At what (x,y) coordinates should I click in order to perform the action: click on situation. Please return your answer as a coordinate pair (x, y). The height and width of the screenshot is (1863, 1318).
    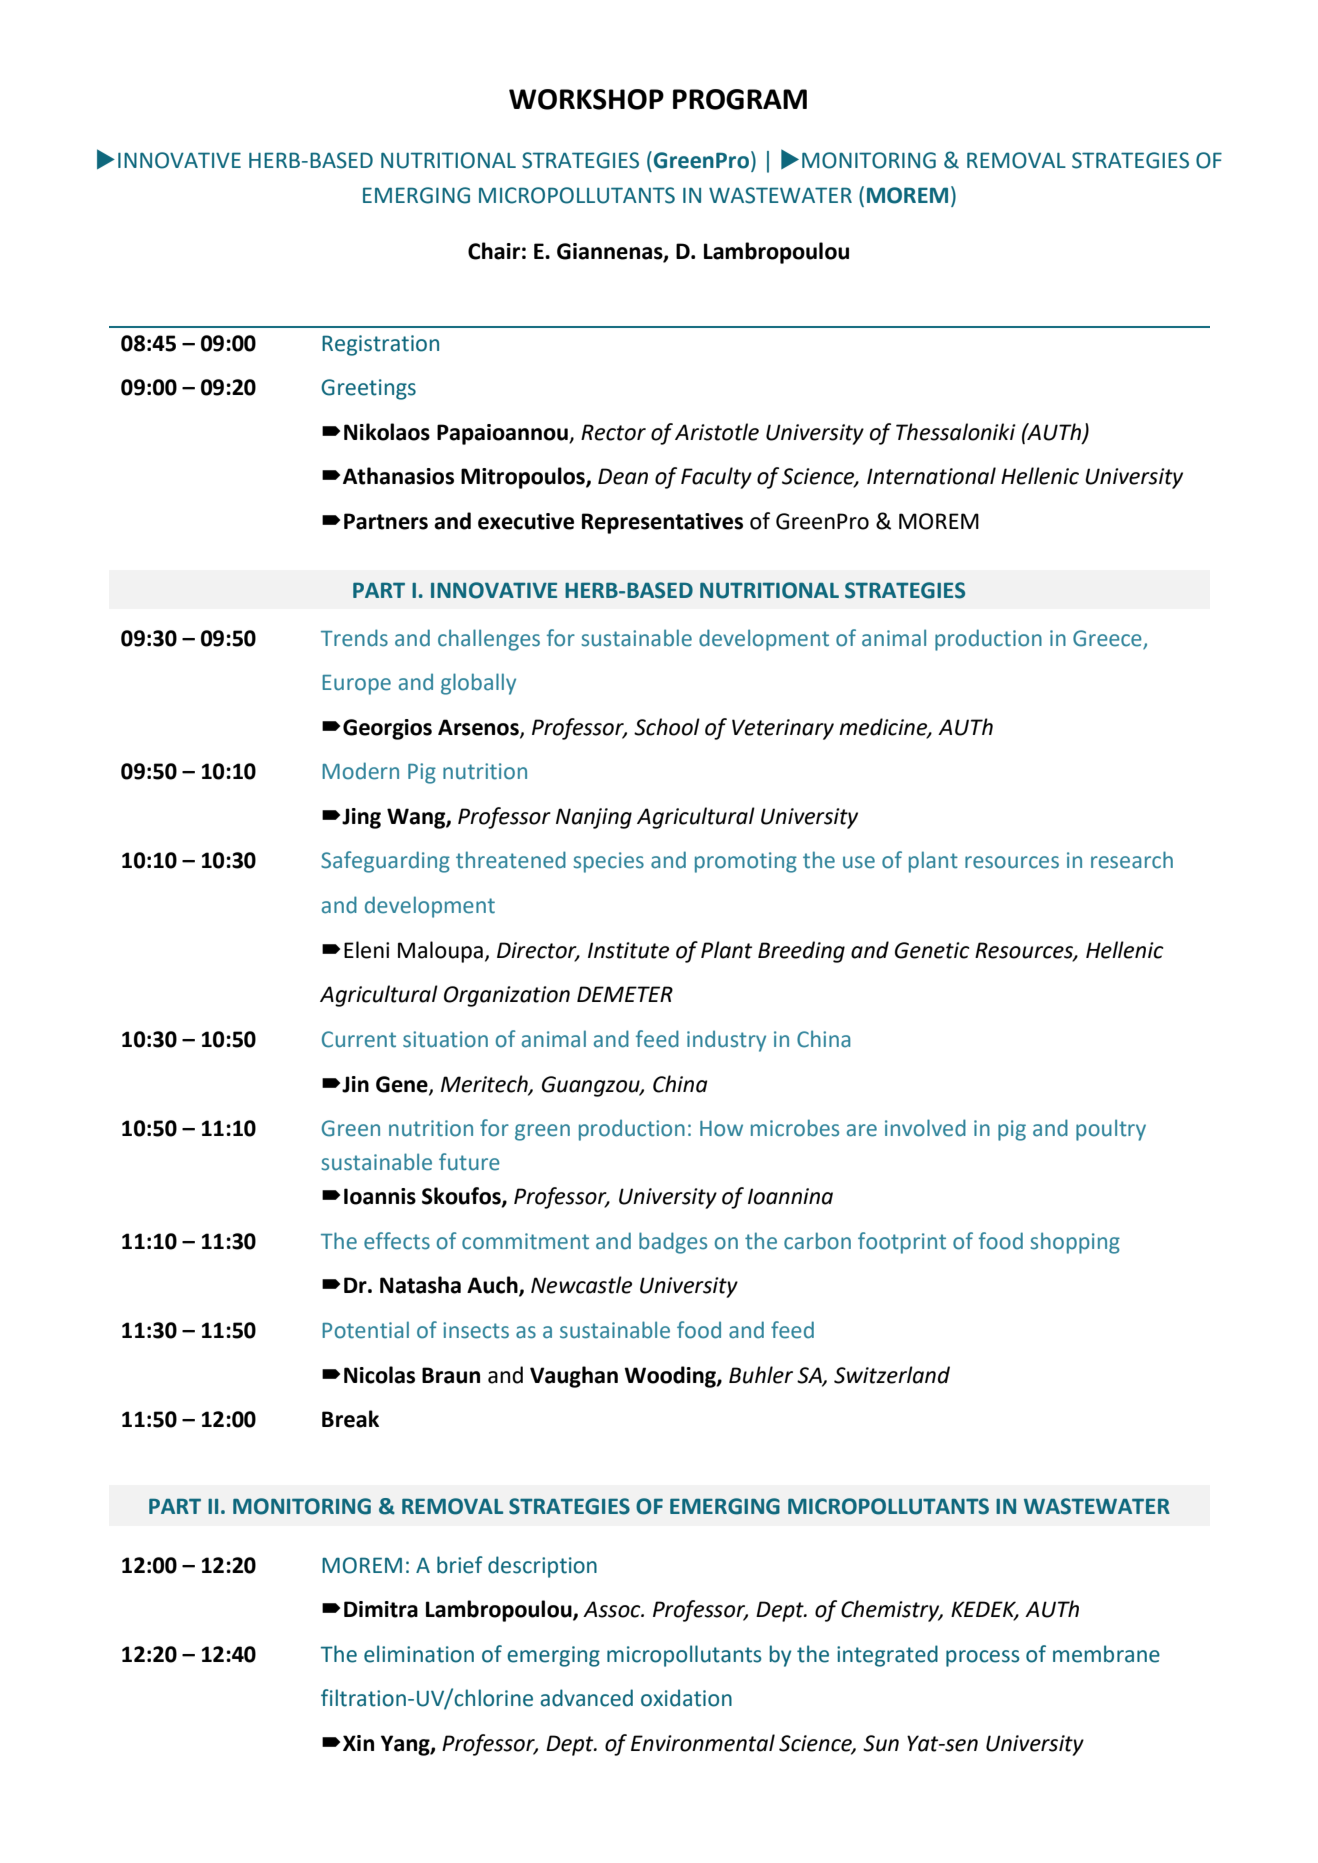
    Looking at the image, I should click on (445, 1039).
